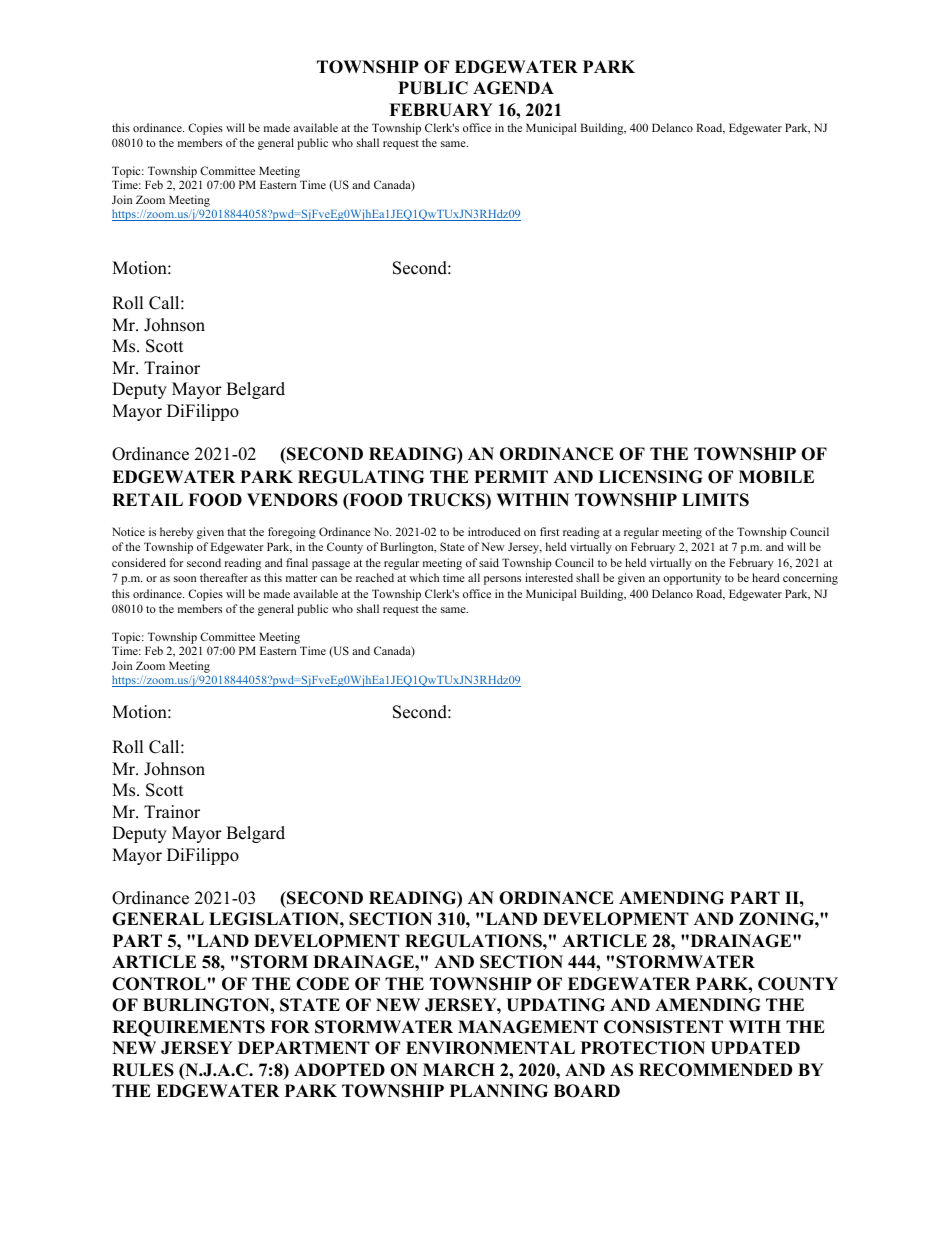 The height and width of the screenshot is (1233, 952). What do you see at coordinates (502, 580) in the screenshot?
I see `persons` at bounding box center [502, 580].
